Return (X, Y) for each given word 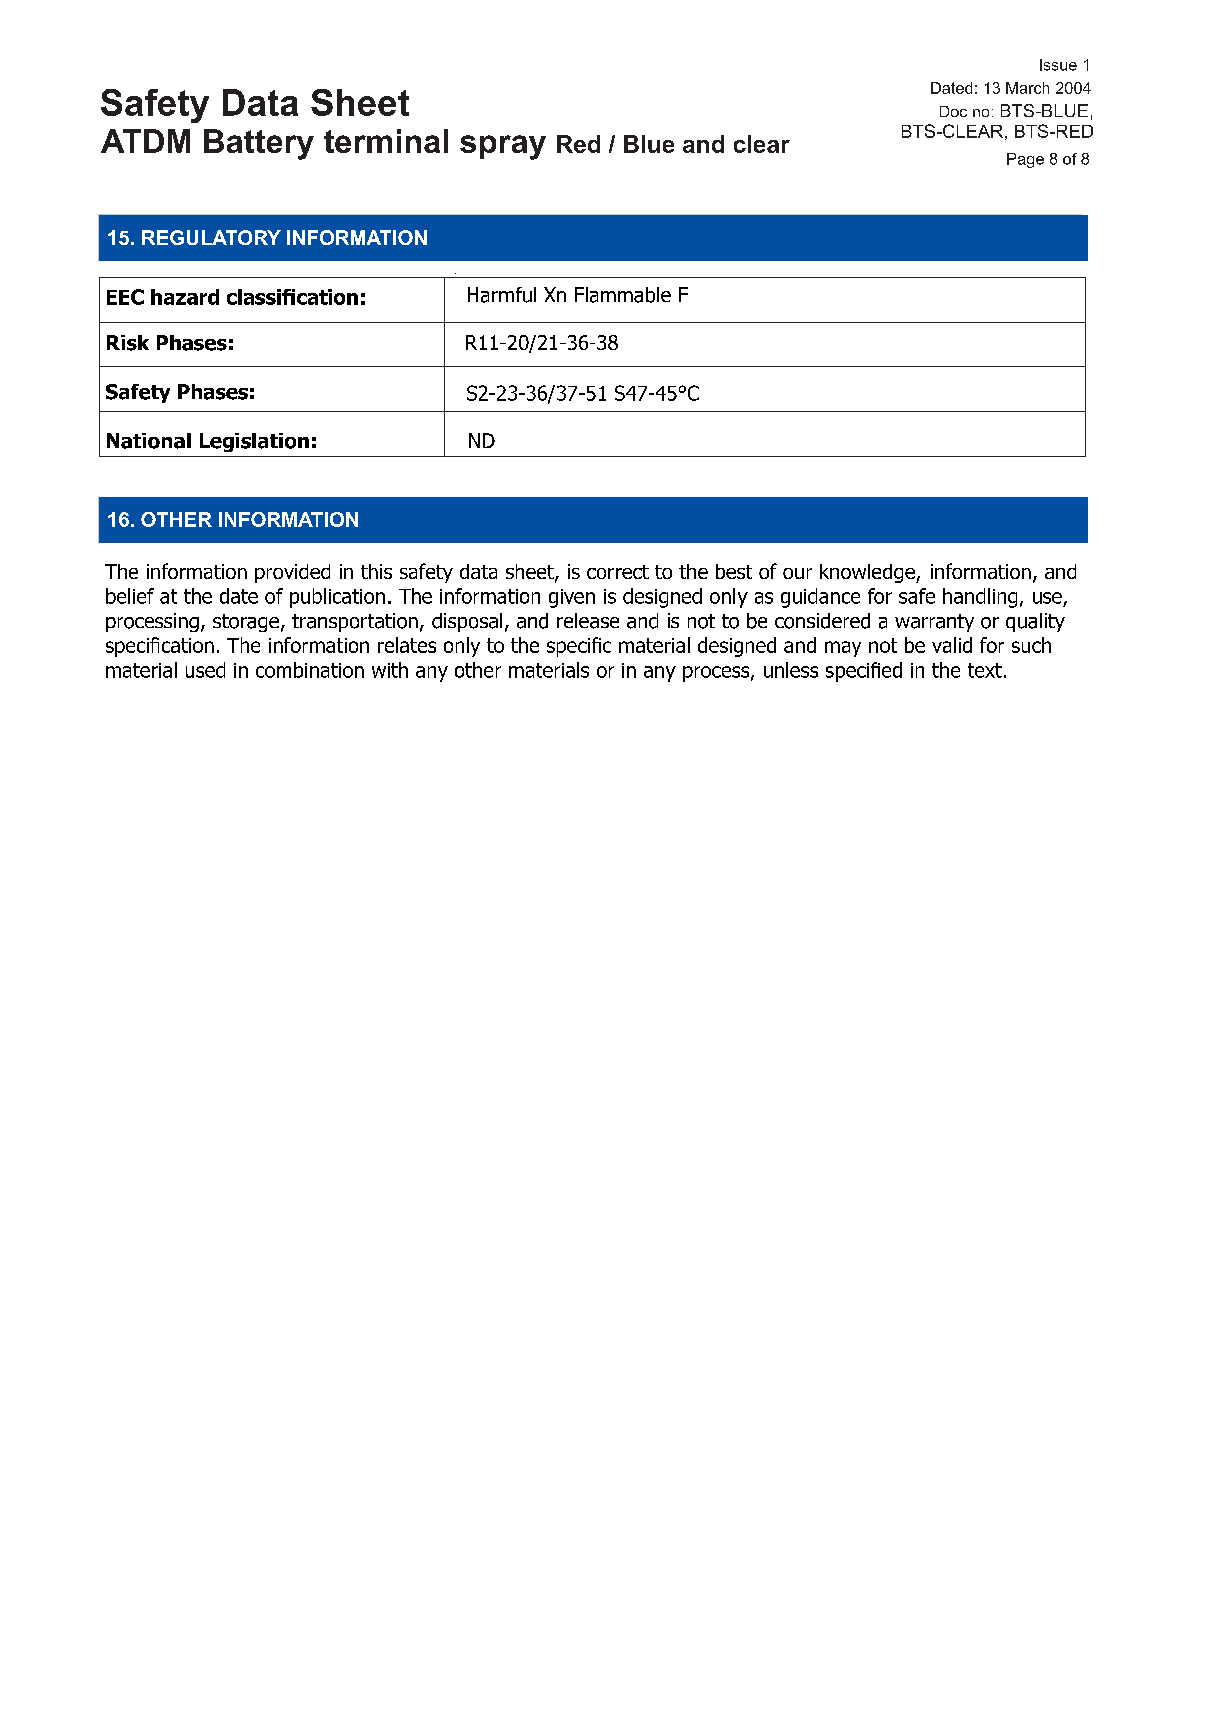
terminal (386, 141)
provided (292, 573)
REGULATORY (211, 237)
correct (618, 572)
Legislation (254, 442)
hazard (185, 297)
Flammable (623, 295)
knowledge (868, 573)
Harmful (502, 295)
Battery (259, 144)
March (1027, 88)
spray (503, 147)
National (149, 441)
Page (1025, 160)
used (205, 670)
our (797, 573)
